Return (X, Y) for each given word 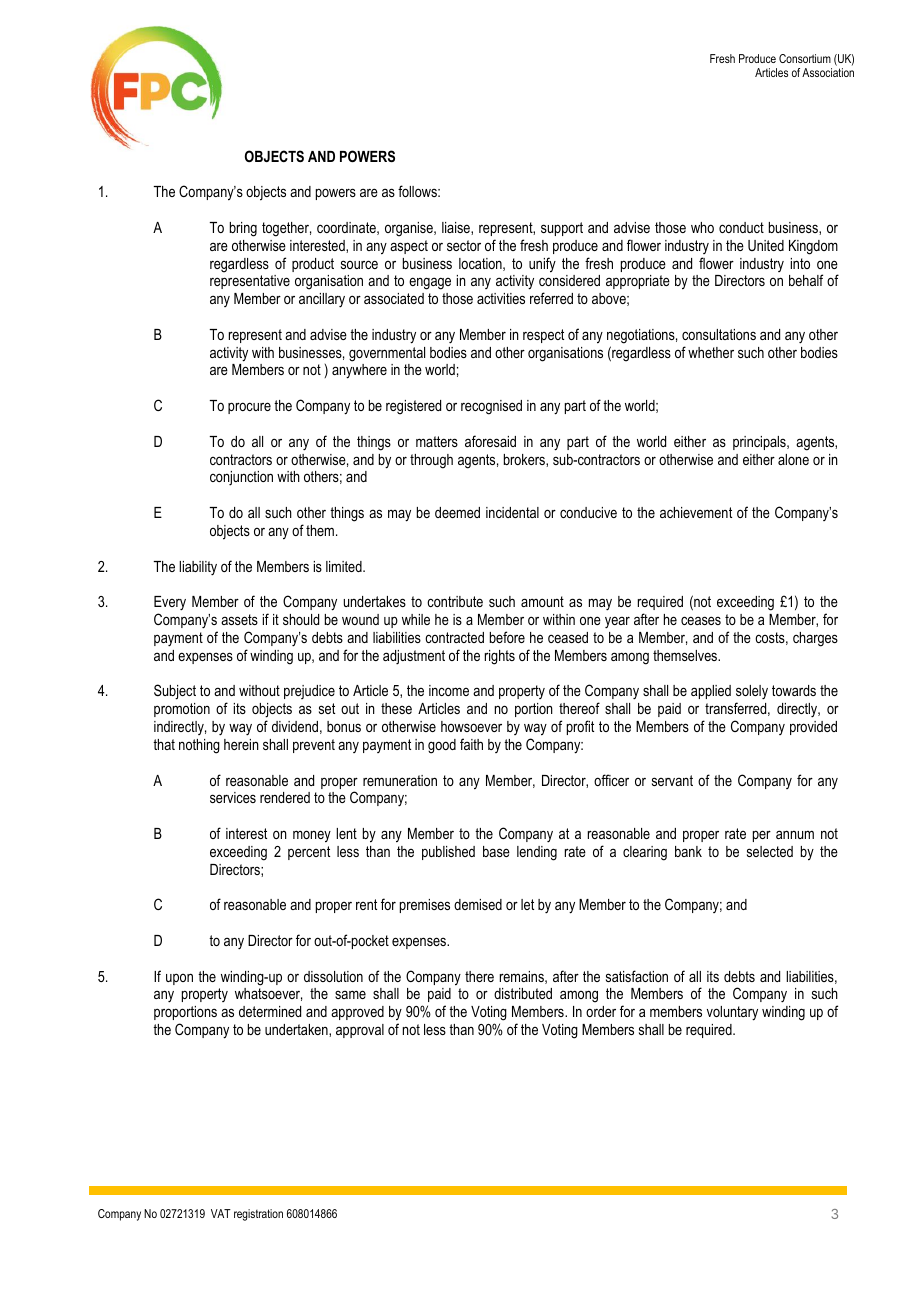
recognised (491, 407)
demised (478, 904)
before (507, 637)
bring (243, 229)
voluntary (732, 1013)
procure (249, 408)
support (562, 229)
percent (309, 853)
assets (239, 619)
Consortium (805, 58)
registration (258, 1215)
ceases (701, 620)
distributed (523, 993)
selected (770, 851)
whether (711, 352)
